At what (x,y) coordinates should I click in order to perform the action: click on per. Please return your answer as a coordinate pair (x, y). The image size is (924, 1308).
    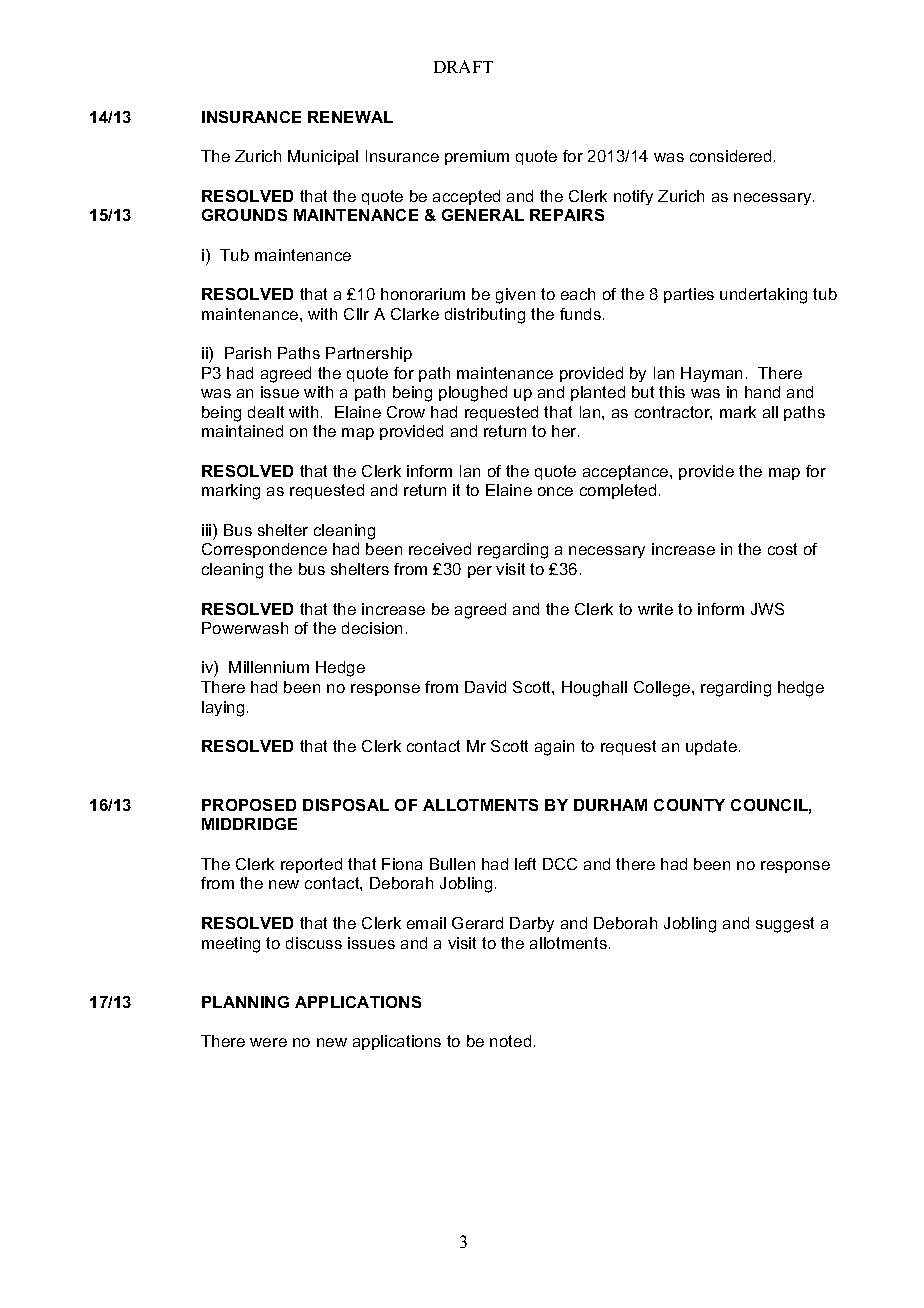
    Looking at the image, I should click on (480, 572).
